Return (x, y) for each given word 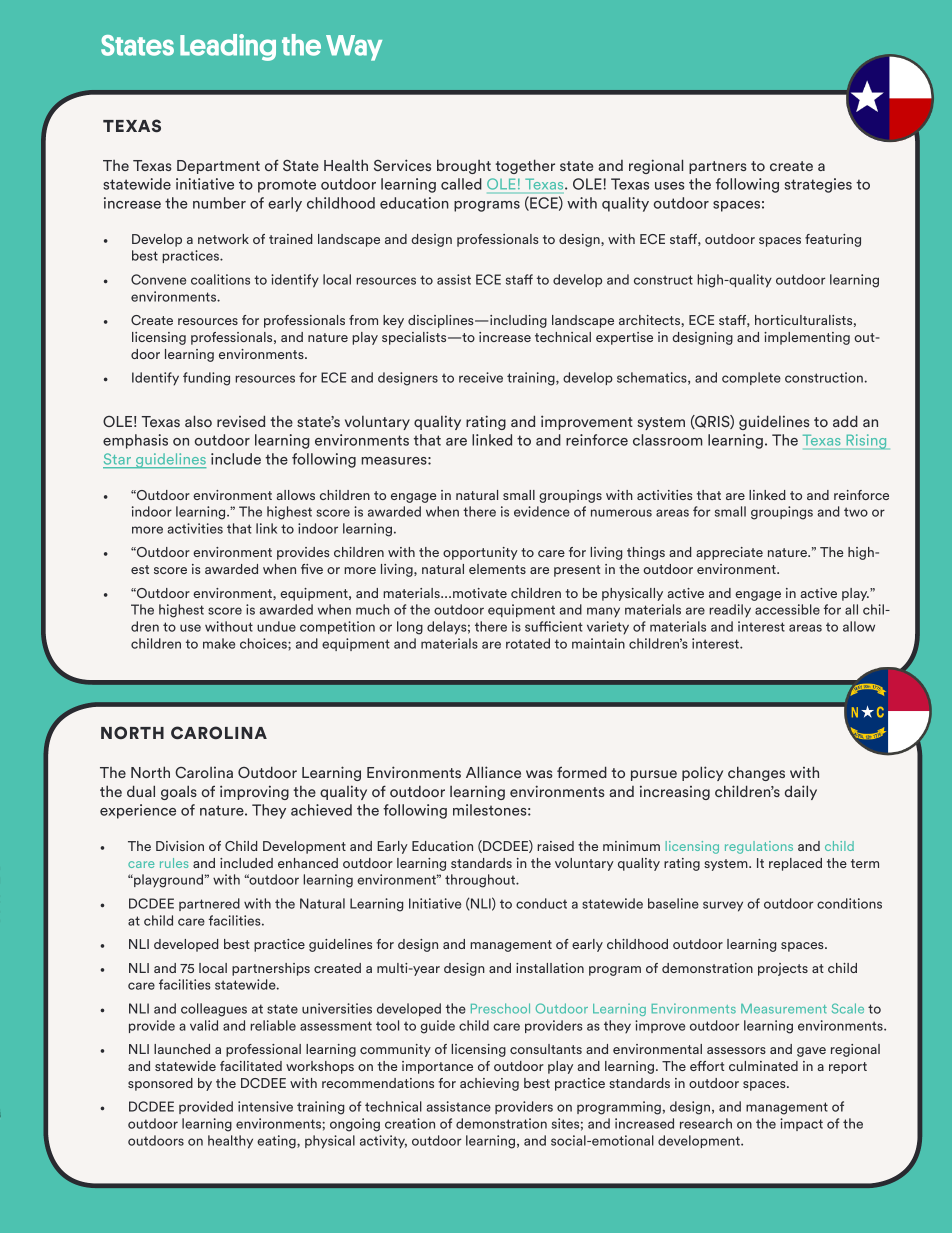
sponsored (160, 1084)
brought (464, 166)
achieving (489, 1084)
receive (481, 377)
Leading (228, 47)
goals (179, 792)
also (198, 421)
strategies (818, 185)
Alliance (493, 772)
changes (756, 773)
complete (751, 378)
